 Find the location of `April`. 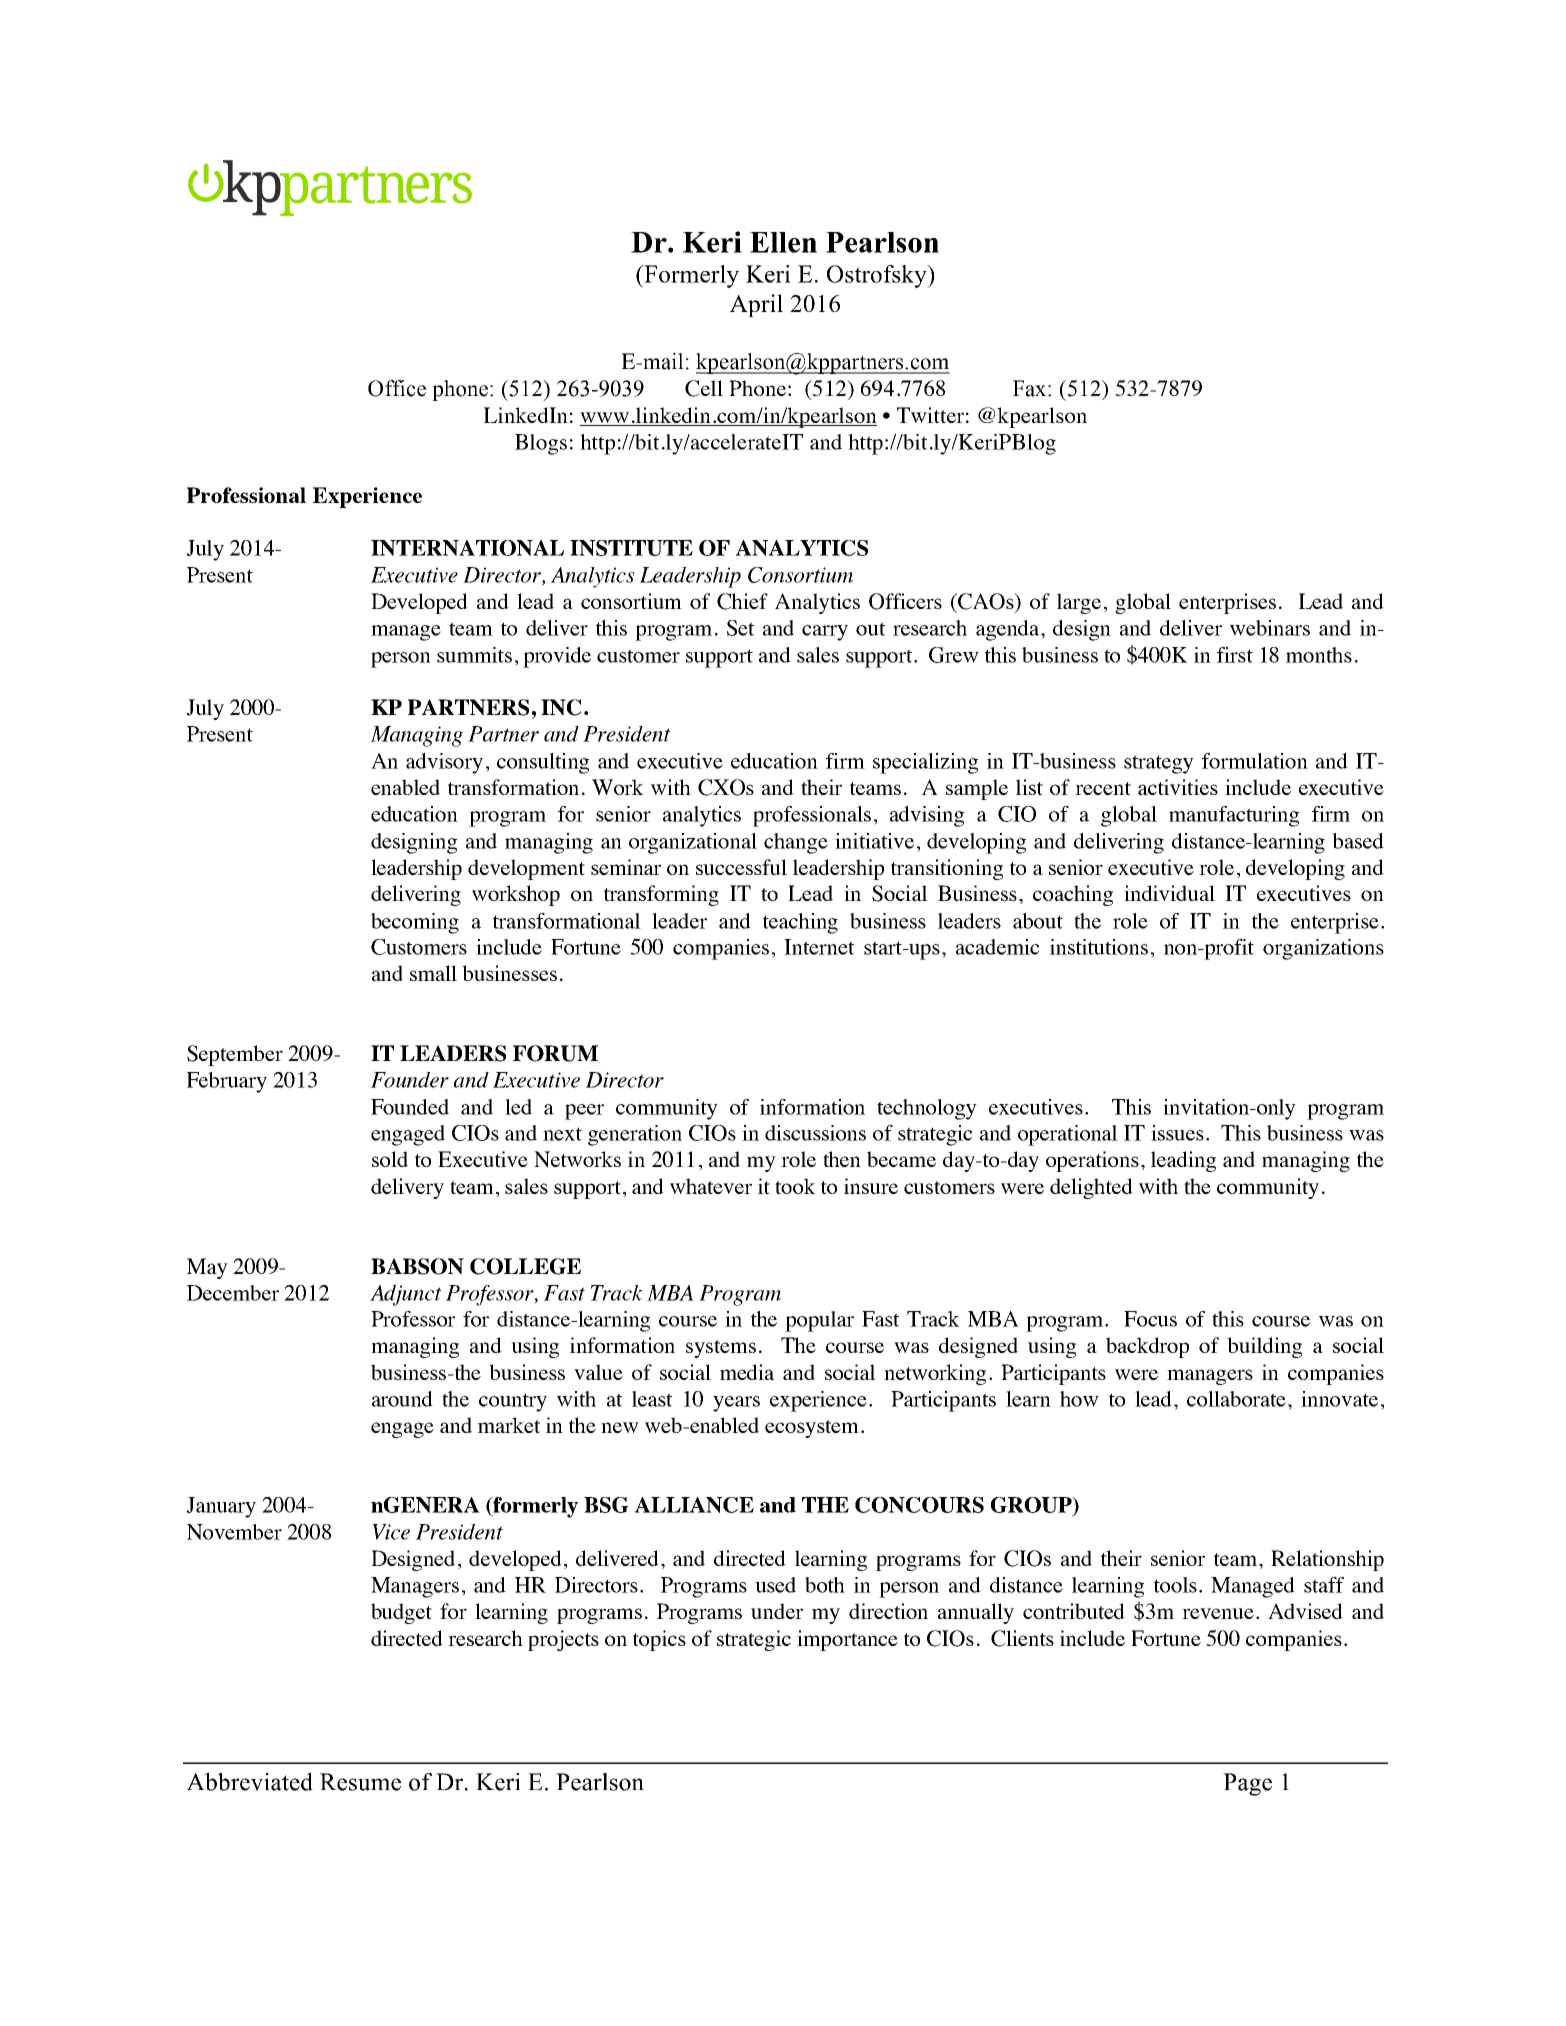

April is located at coordinates (756, 305).
